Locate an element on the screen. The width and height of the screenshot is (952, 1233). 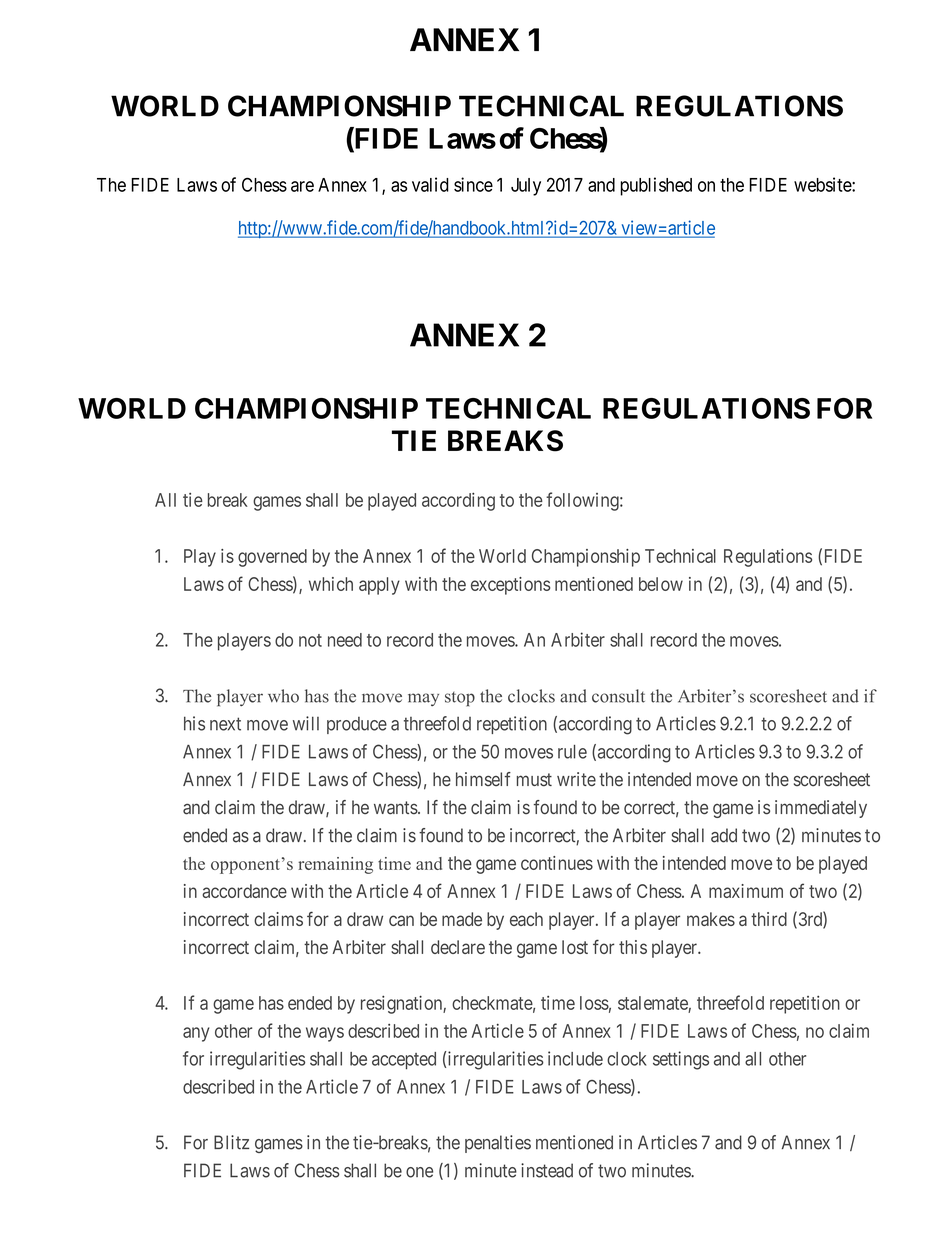
governed is located at coordinates (272, 558).
